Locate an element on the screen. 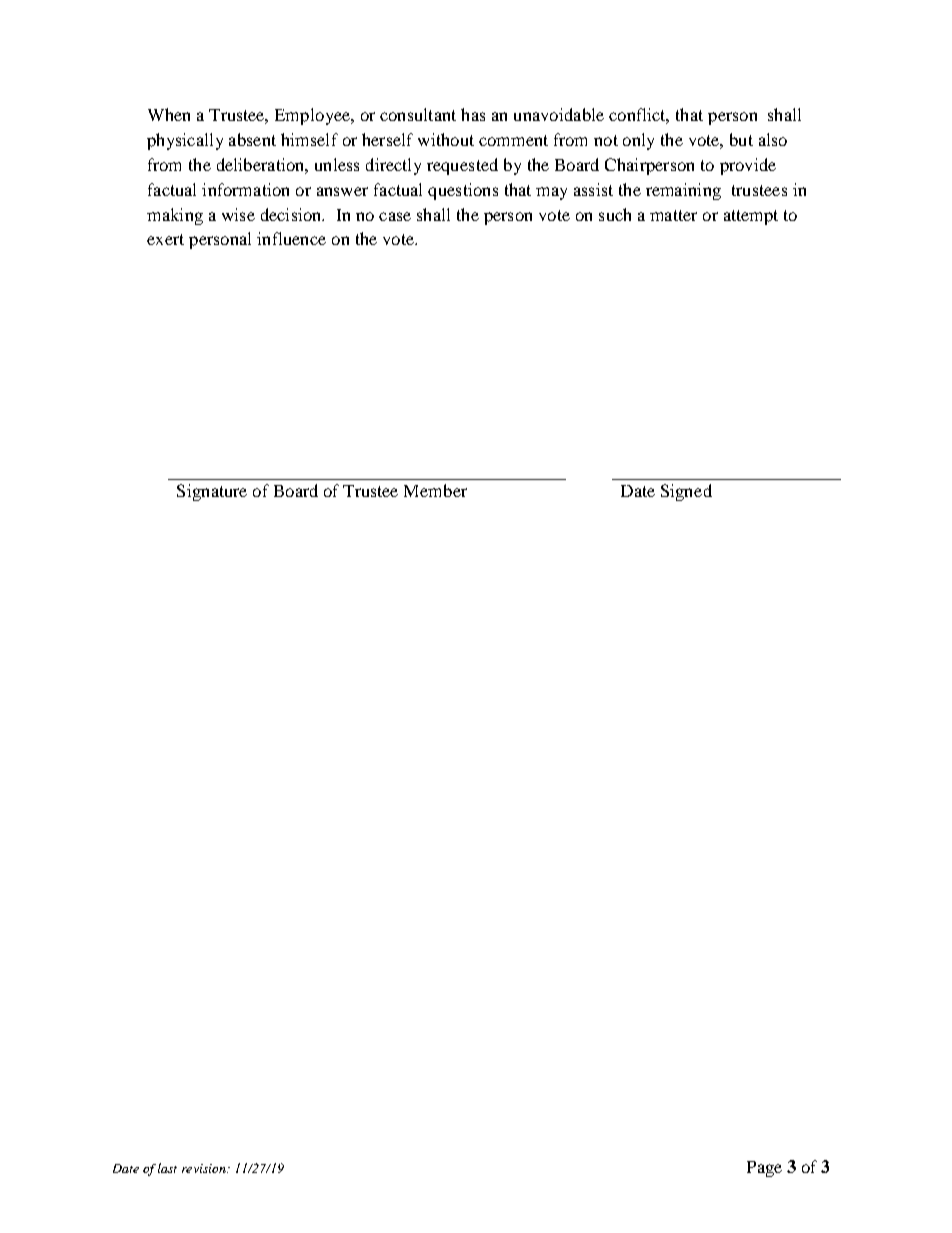 This screenshot has height=1233, width=952. requested is located at coordinates (462, 166).
